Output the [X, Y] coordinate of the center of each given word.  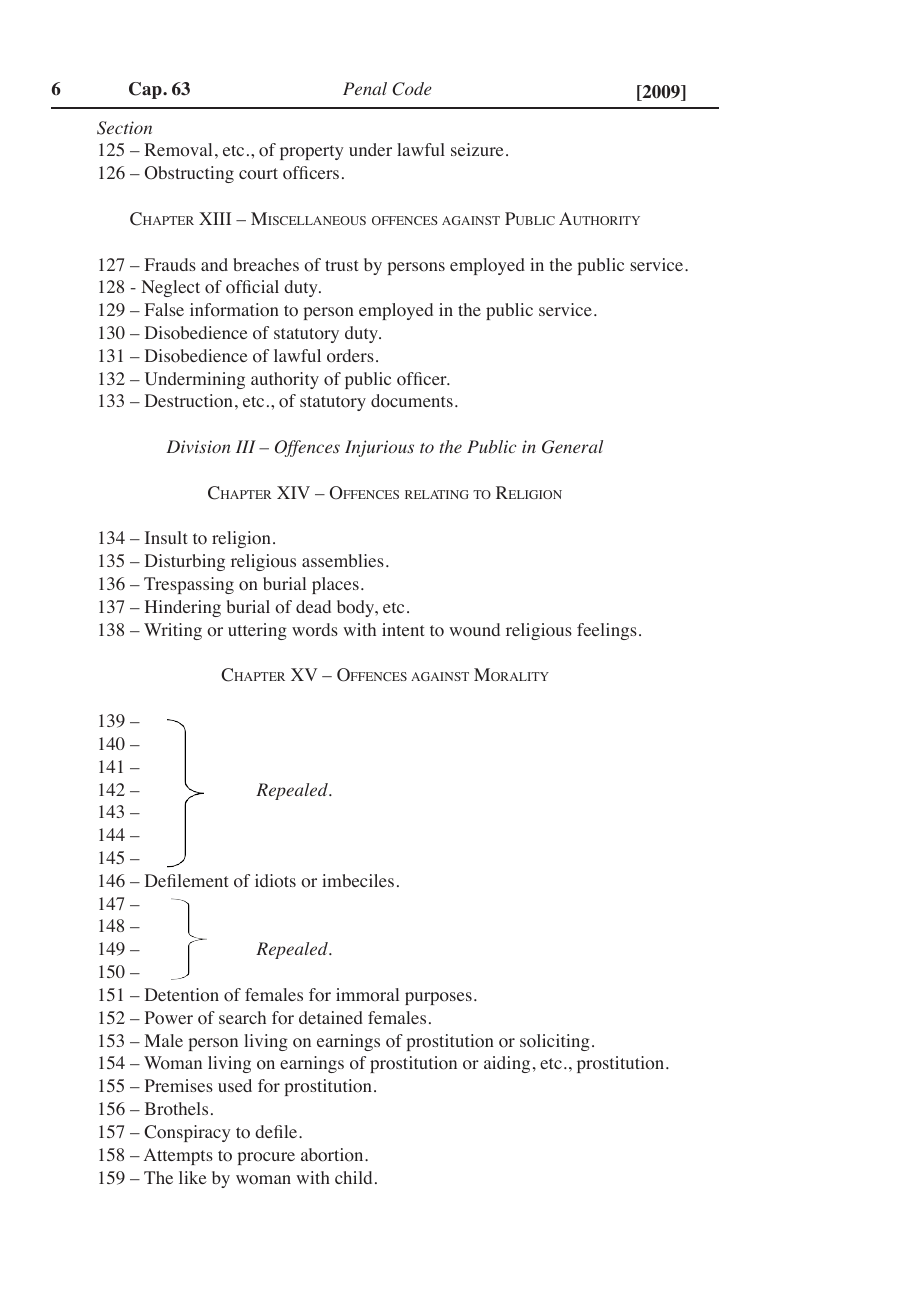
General [572, 447]
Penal [365, 88]
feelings [607, 631]
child [353, 1177]
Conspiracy [187, 1133]
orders [350, 356]
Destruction [189, 401]
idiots [275, 881]
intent [403, 629]
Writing [173, 631]
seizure [477, 149]
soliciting [555, 1042]
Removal [178, 150]
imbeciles [358, 880]
